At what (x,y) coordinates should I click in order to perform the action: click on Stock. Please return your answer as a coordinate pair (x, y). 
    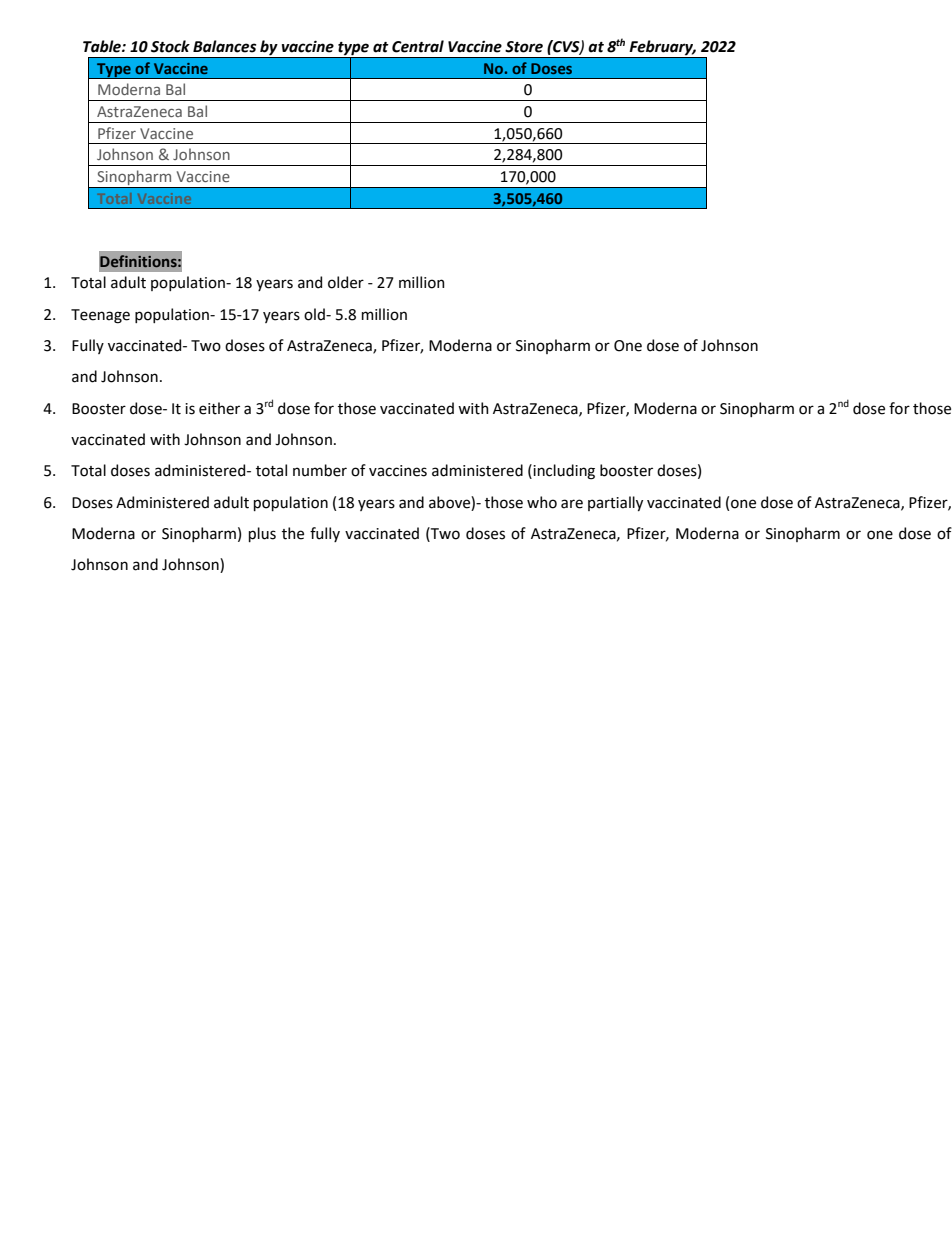
    Looking at the image, I should click on (170, 46).
